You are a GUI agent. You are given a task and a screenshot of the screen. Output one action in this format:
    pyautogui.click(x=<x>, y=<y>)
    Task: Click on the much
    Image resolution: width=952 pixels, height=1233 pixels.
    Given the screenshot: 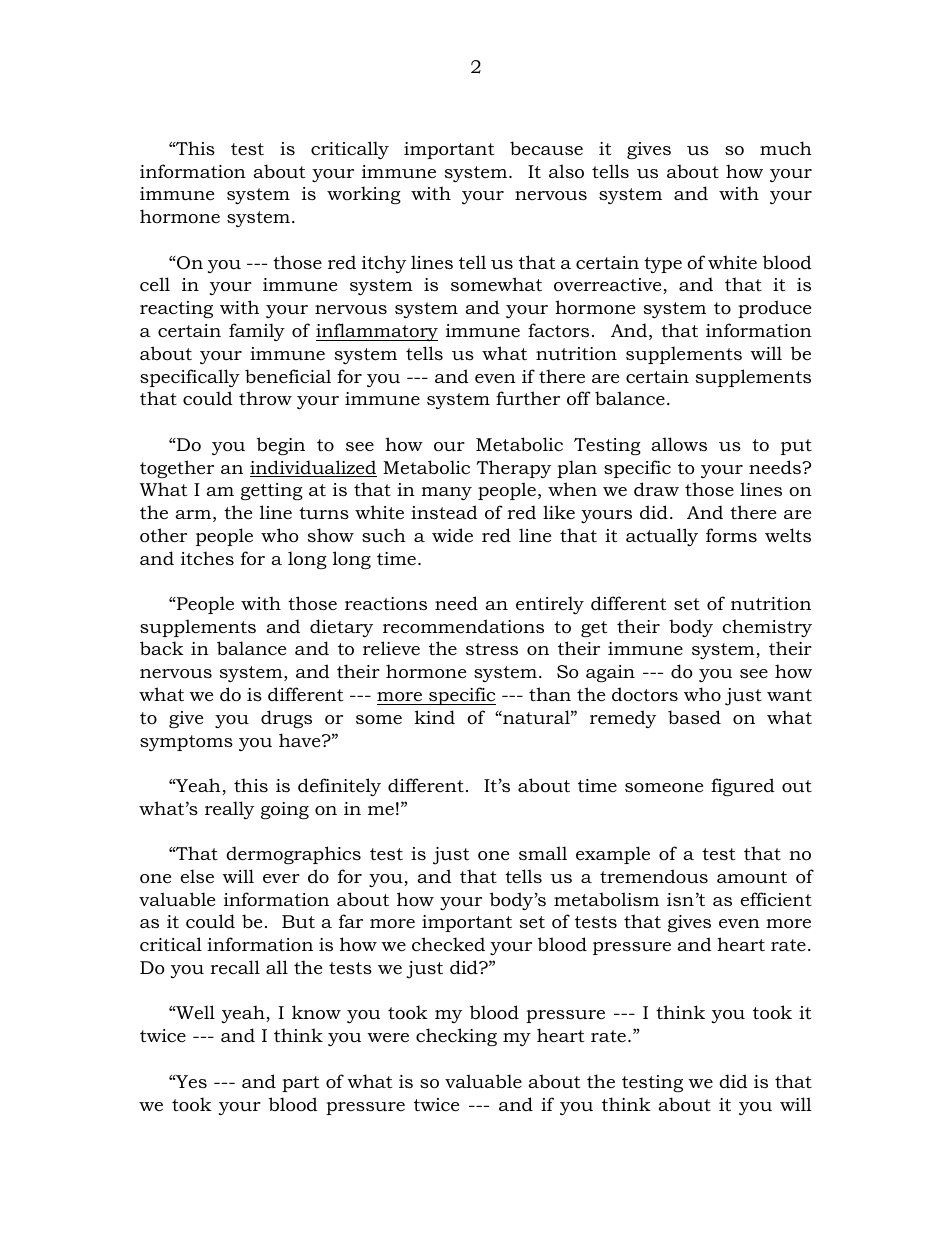 What is the action you would take?
    pyautogui.click(x=786, y=148)
